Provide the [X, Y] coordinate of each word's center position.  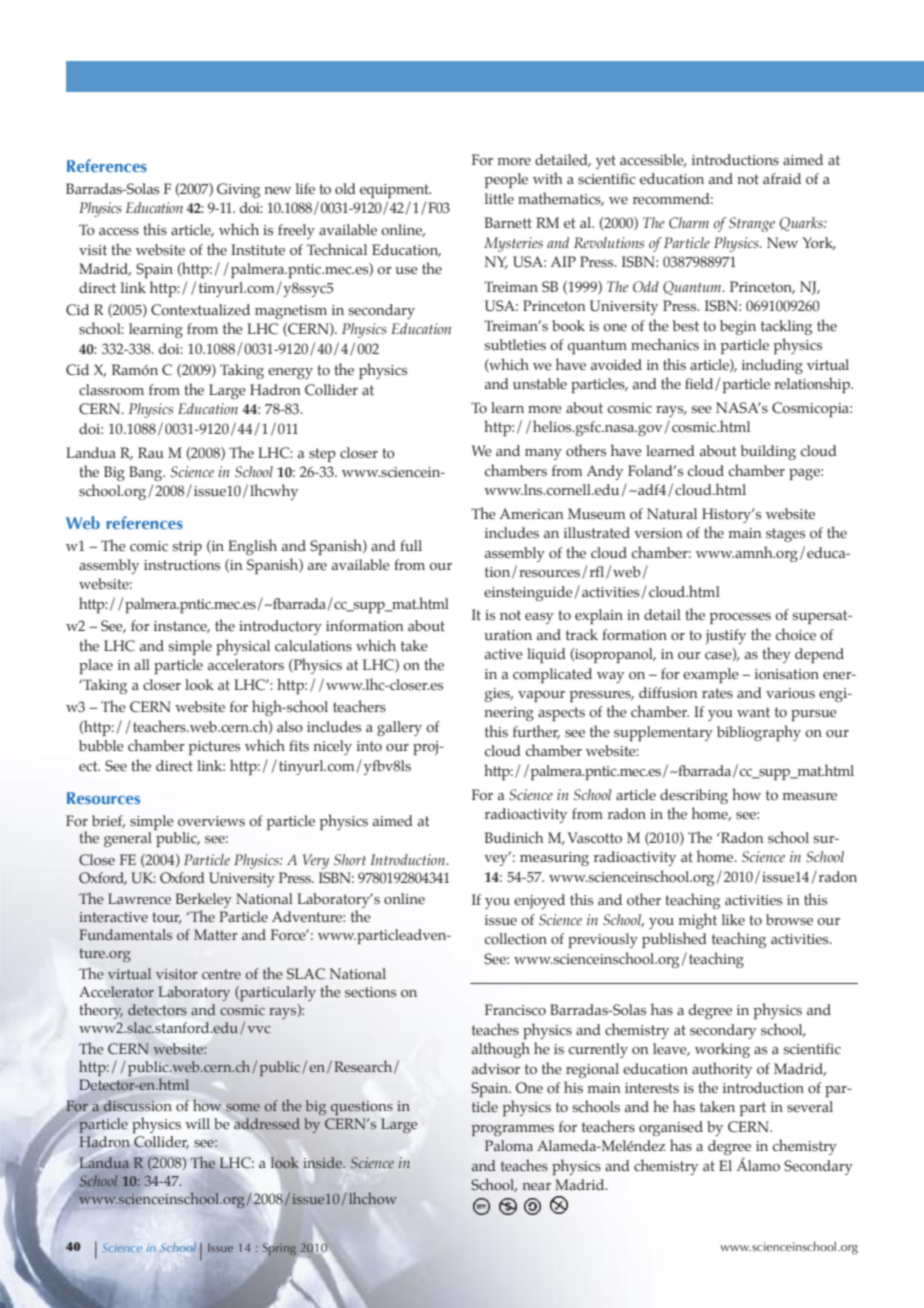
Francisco [515, 1010]
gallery [399, 728]
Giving [238, 190]
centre [221, 974]
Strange [752, 224]
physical [243, 647]
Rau [151, 453]
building [768, 452]
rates [717, 693]
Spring [279, 1247]
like [733, 919]
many [543, 454]
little [499, 198]
